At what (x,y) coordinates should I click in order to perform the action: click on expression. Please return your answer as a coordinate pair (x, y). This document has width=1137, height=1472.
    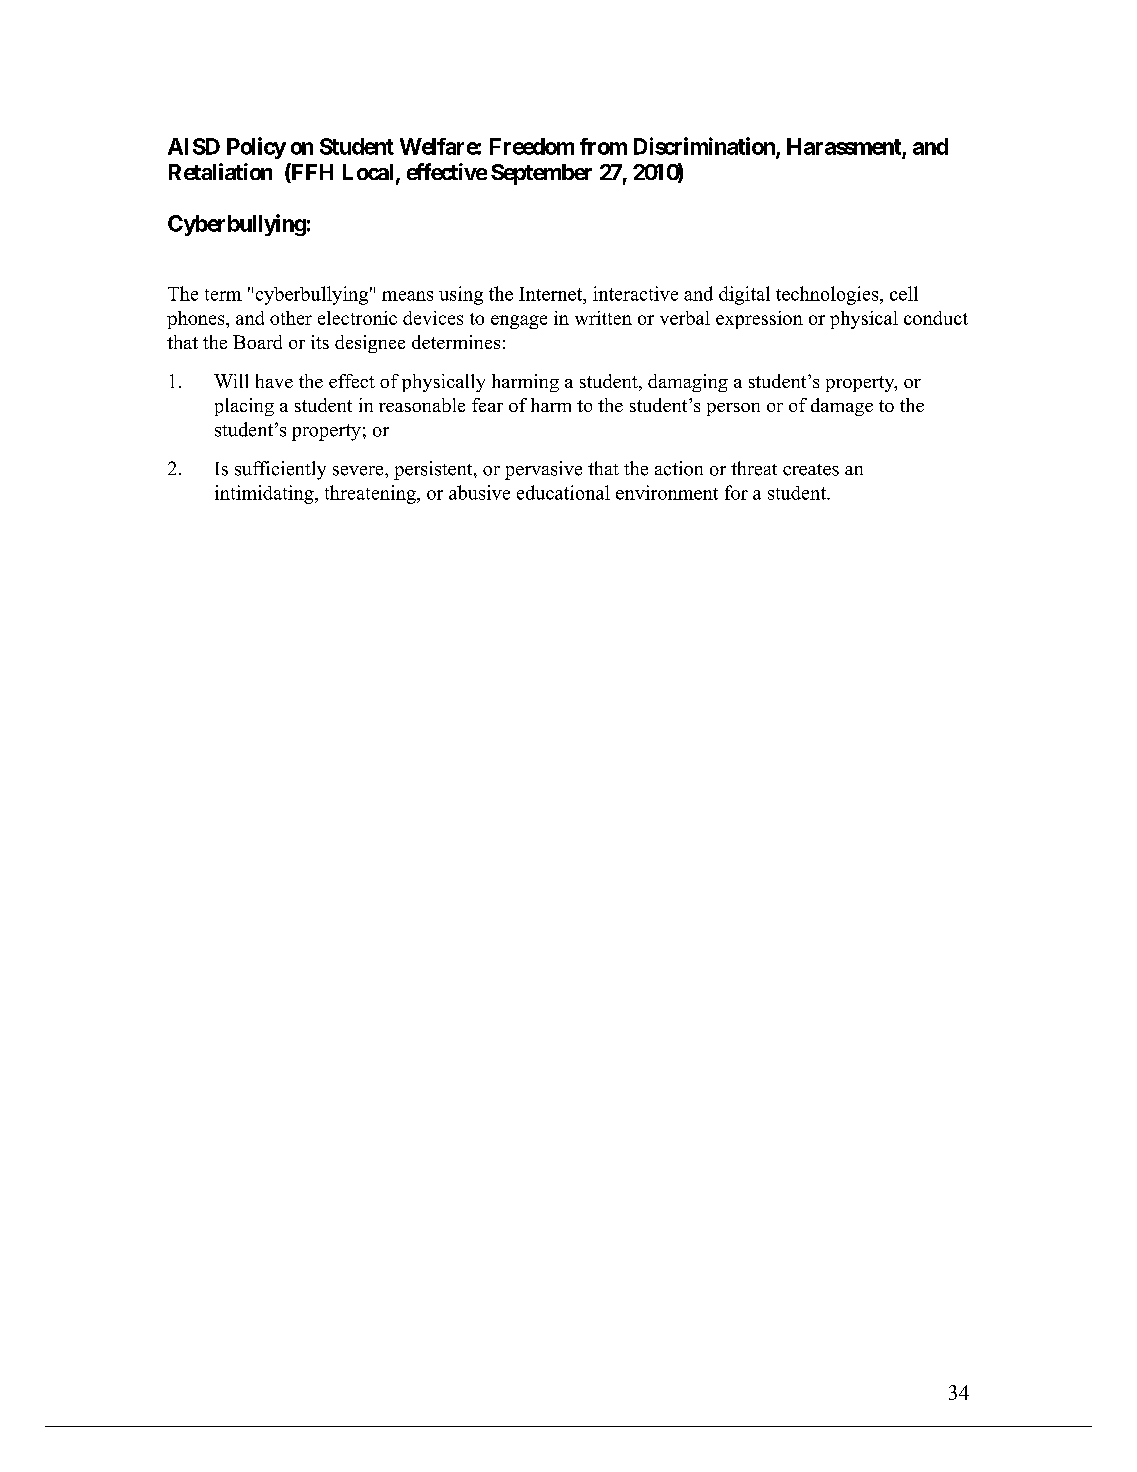
    Looking at the image, I should click on (759, 320).
